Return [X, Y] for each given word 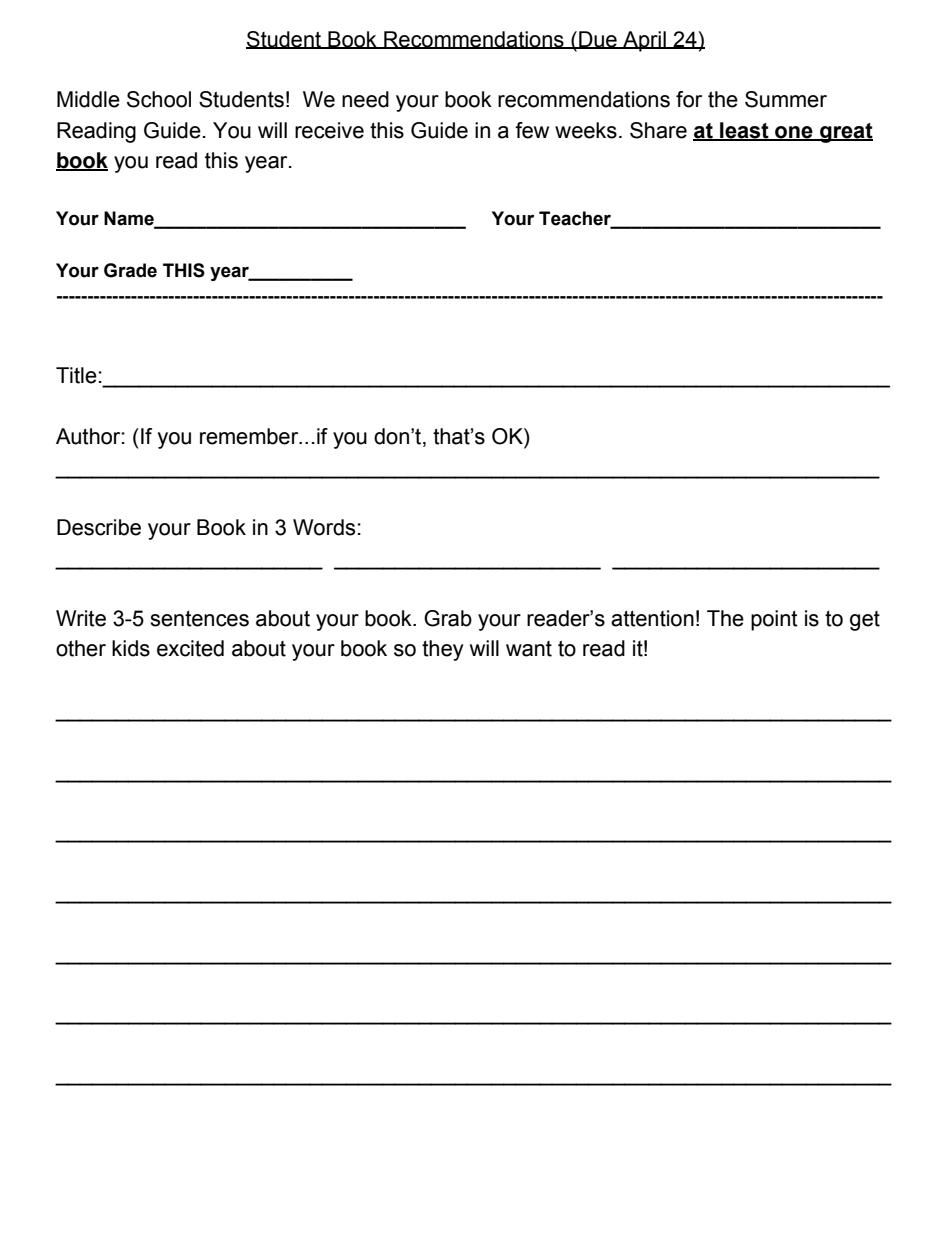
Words [324, 527]
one [794, 133]
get [865, 621]
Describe [99, 527]
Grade [130, 270]
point [774, 620]
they [443, 650]
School [159, 99]
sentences [199, 619]
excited [190, 648]
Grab [448, 618]
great [845, 133]
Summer [786, 99]
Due [598, 40]
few [532, 130]
